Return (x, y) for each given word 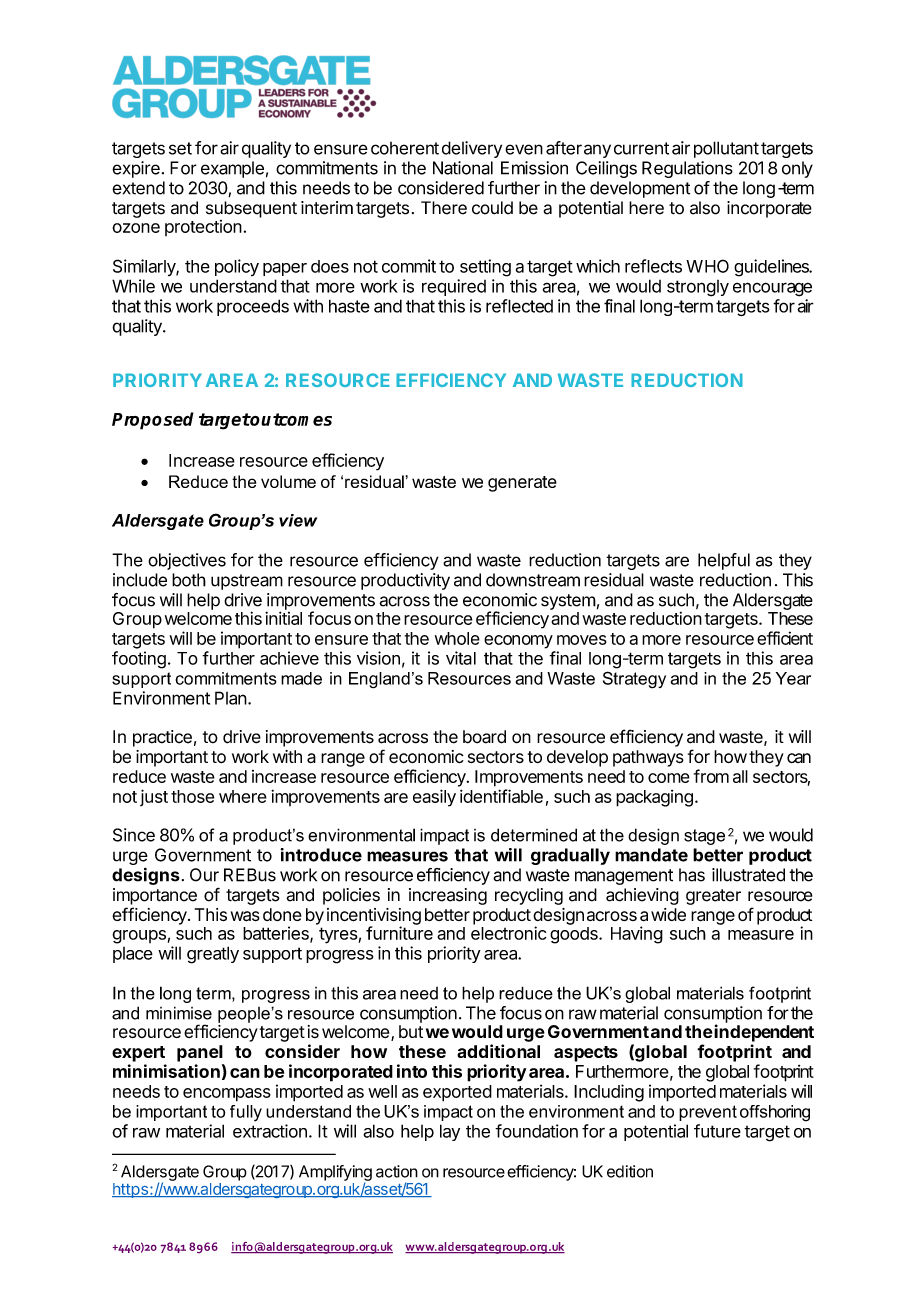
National (463, 168)
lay (450, 1132)
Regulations (687, 169)
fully (246, 1113)
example (232, 169)
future (717, 1131)
